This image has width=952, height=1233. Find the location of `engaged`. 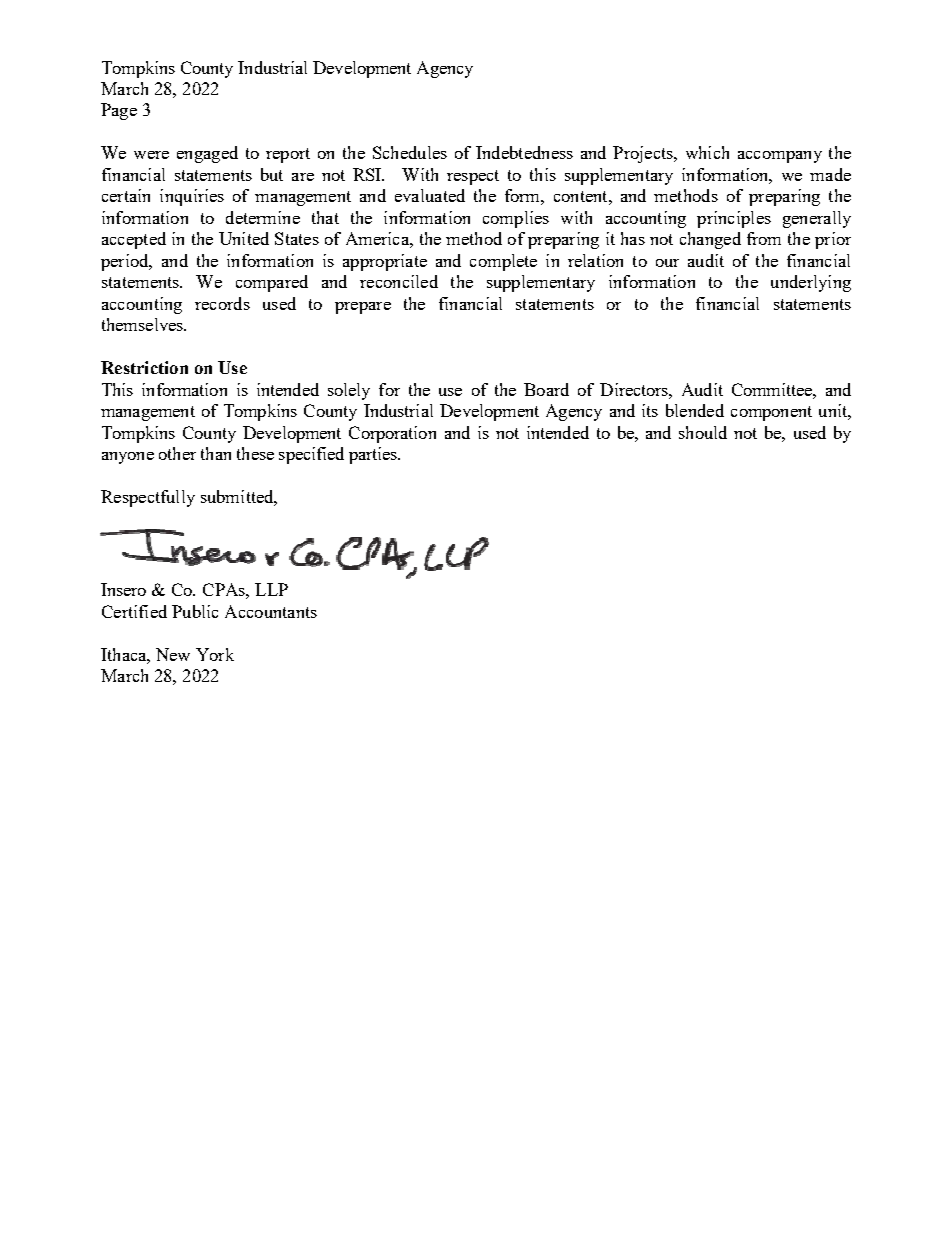

engaged is located at coordinates (207, 154).
